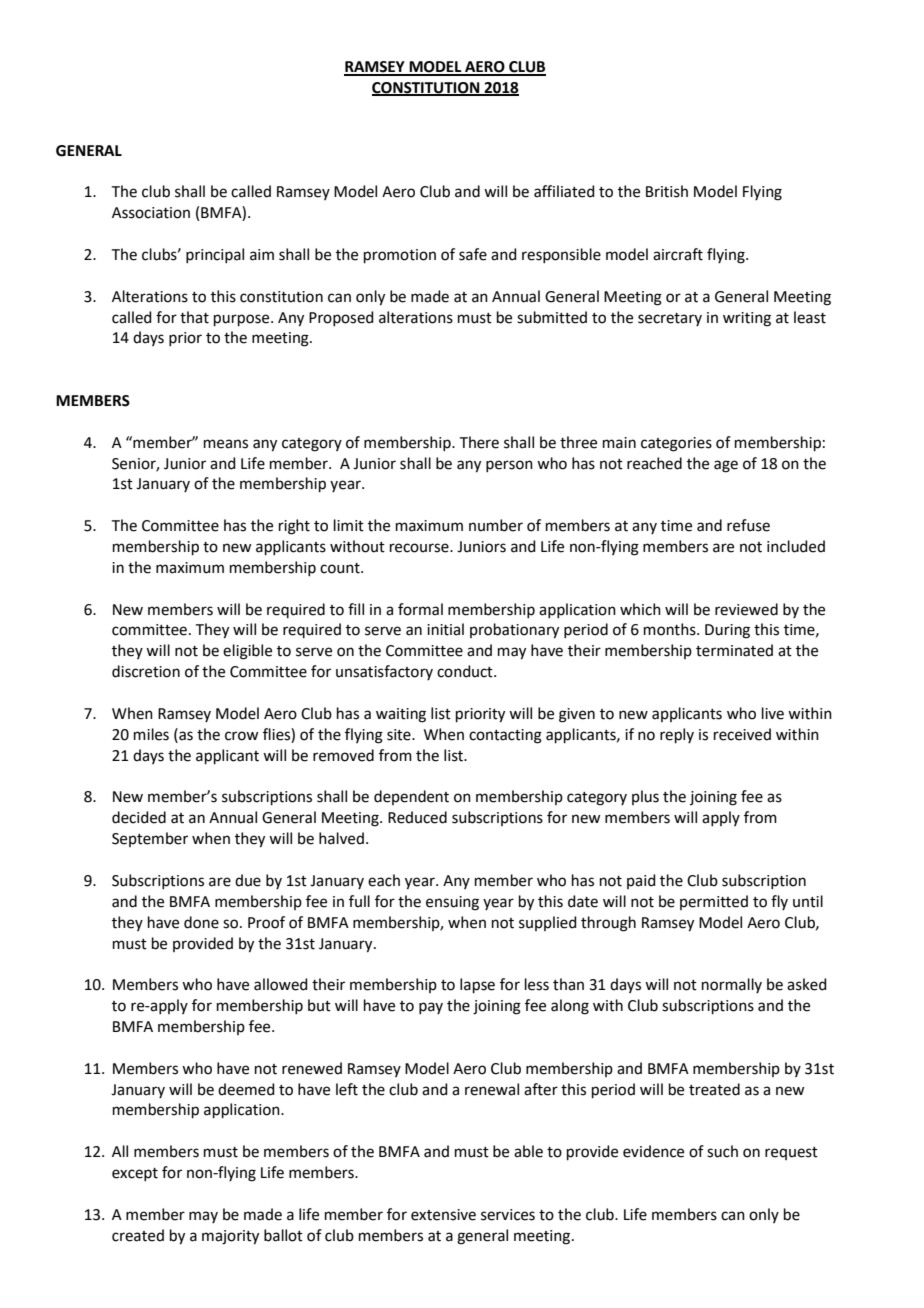 The width and height of the document is (924, 1308). What do you see at coordinates (678, 254) in the document?
I see `aircraft` at bounding box center [678, 254].
